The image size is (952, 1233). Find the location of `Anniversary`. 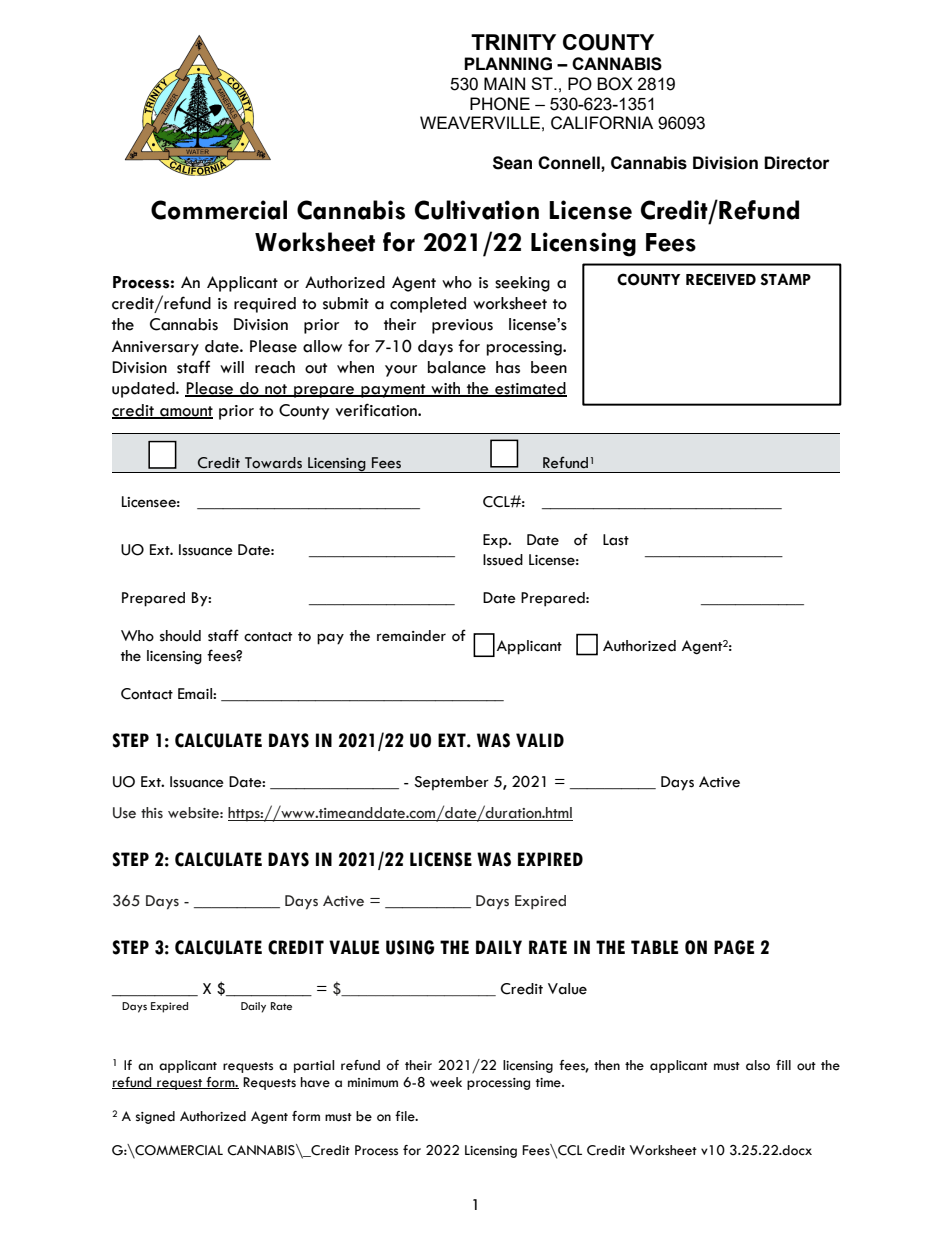

Anniversary is located at coordinates (155, 348).
